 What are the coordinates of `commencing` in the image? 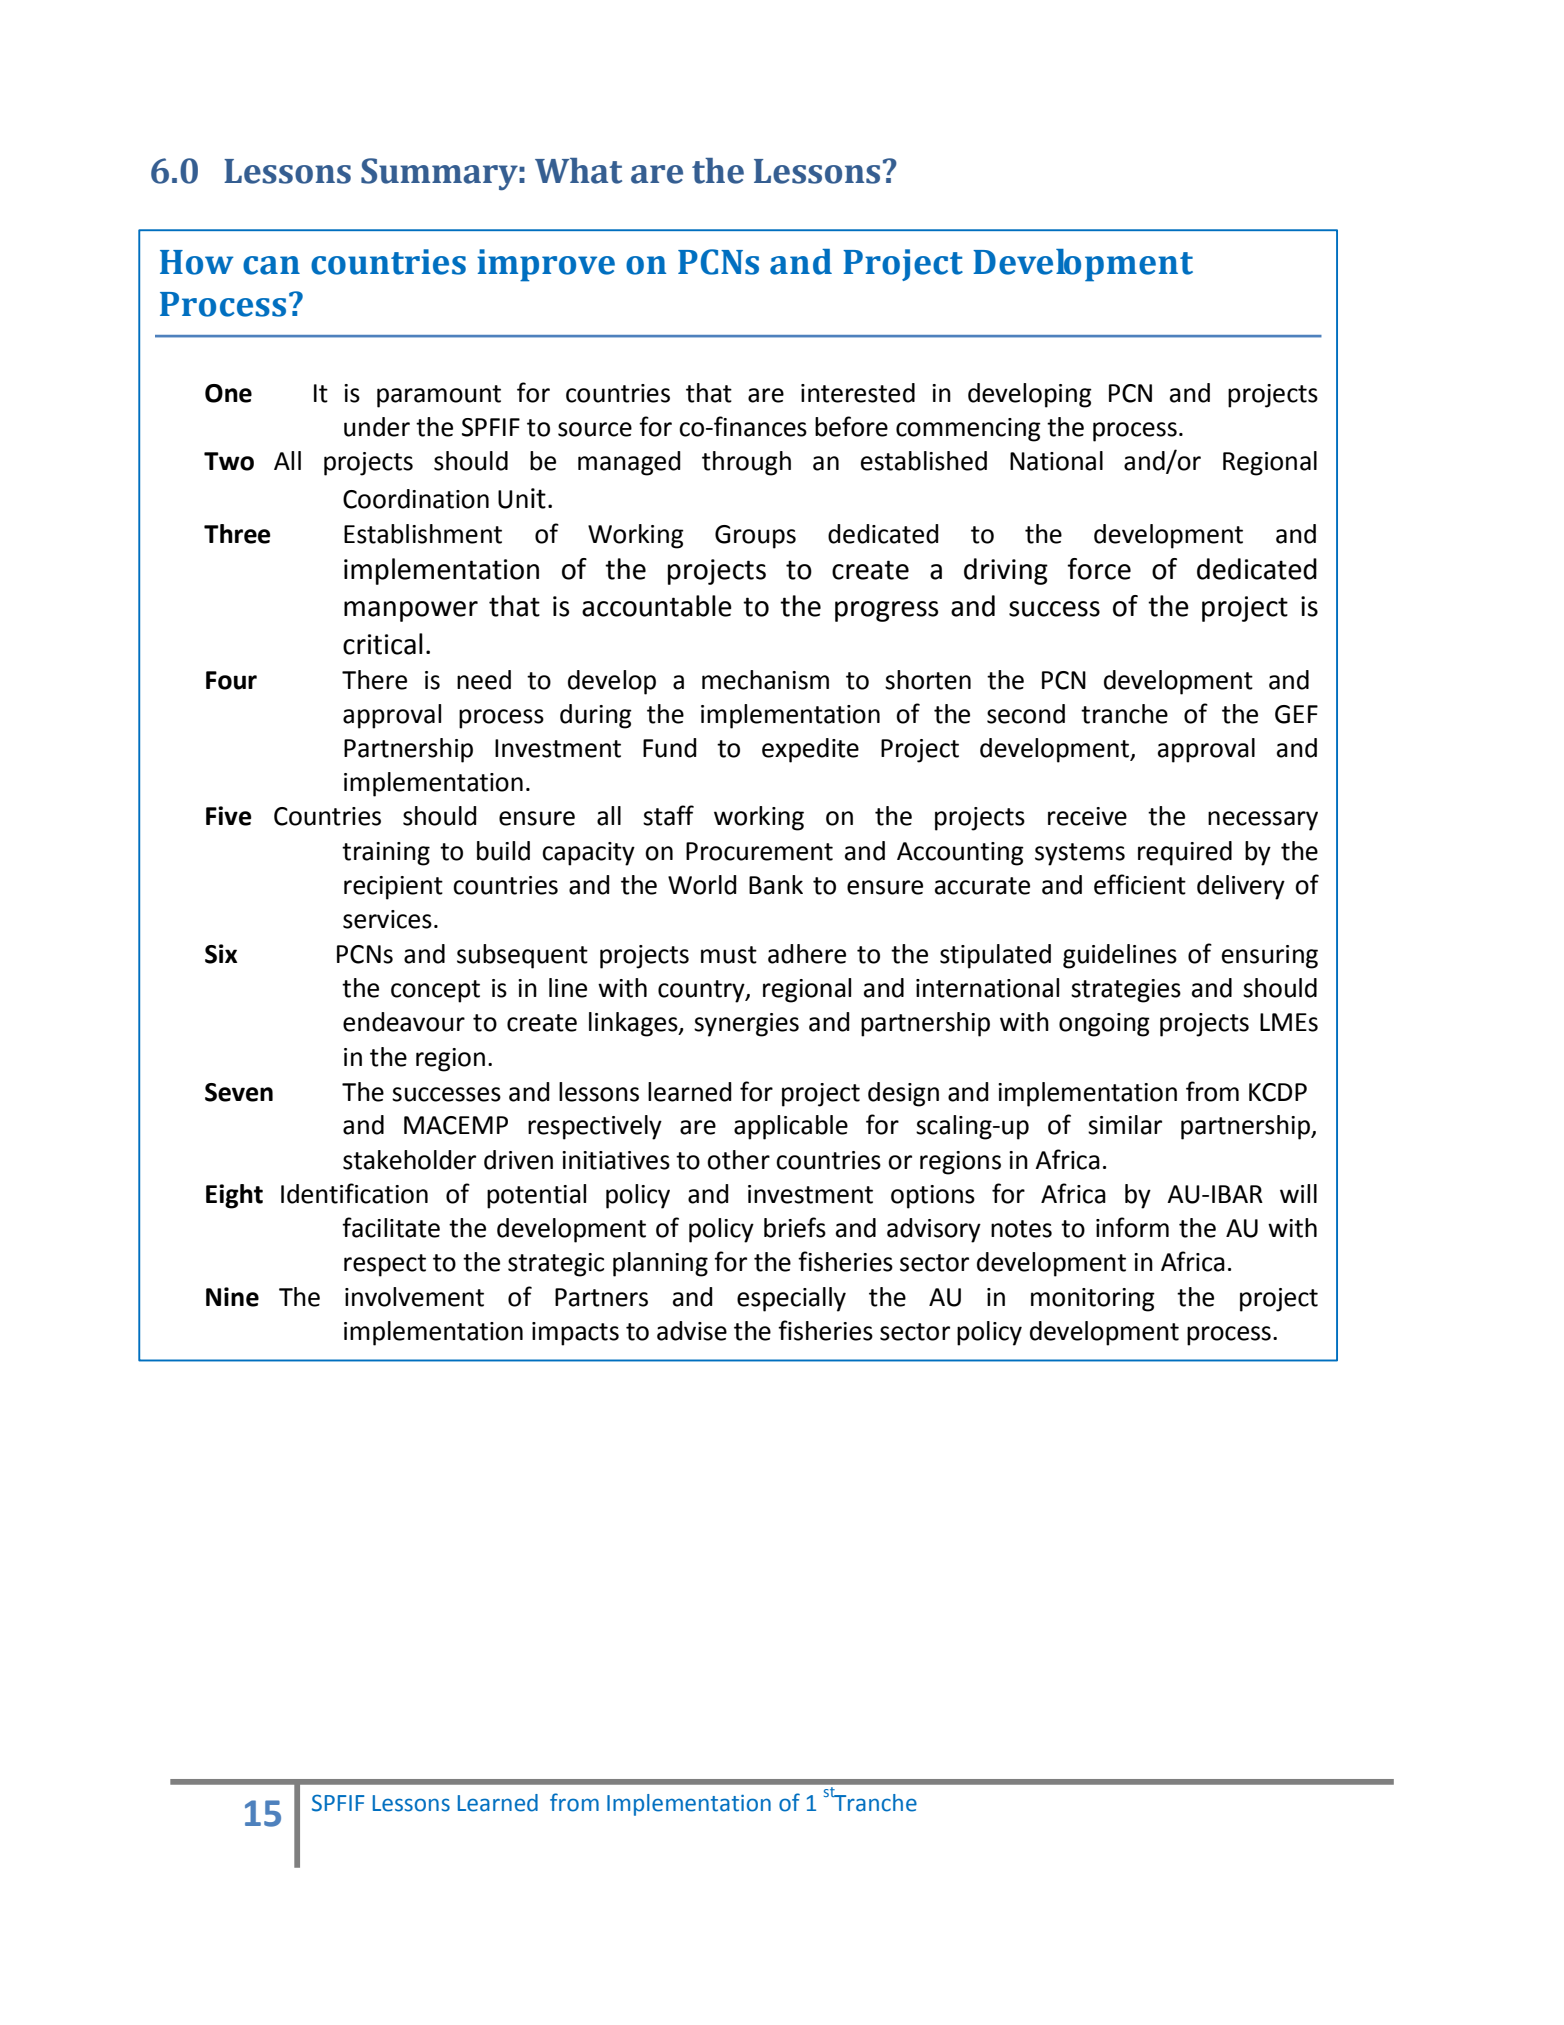 It's located at (968, 430).
